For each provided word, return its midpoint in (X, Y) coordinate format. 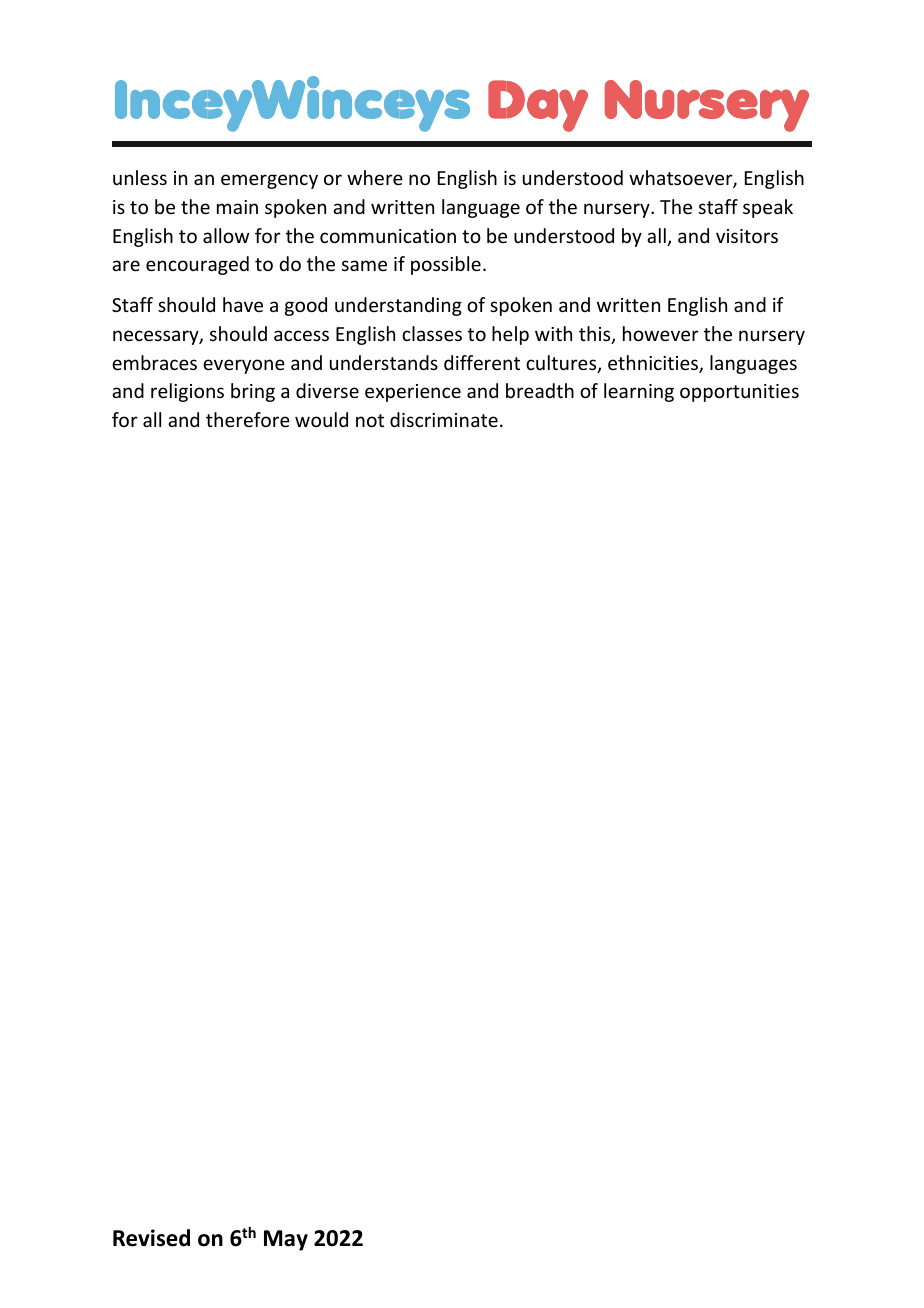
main (237, 207)
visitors (747, 236)
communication (388, 236)
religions (187, 392)
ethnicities (654, 364)
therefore (248, 419)
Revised (151, 1238)
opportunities (739, 393)
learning (639, 392)
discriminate (444, 419)
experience (413, 393)
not (370, 420)
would (321, 419)
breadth (540, 390)
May (286, 1240)
